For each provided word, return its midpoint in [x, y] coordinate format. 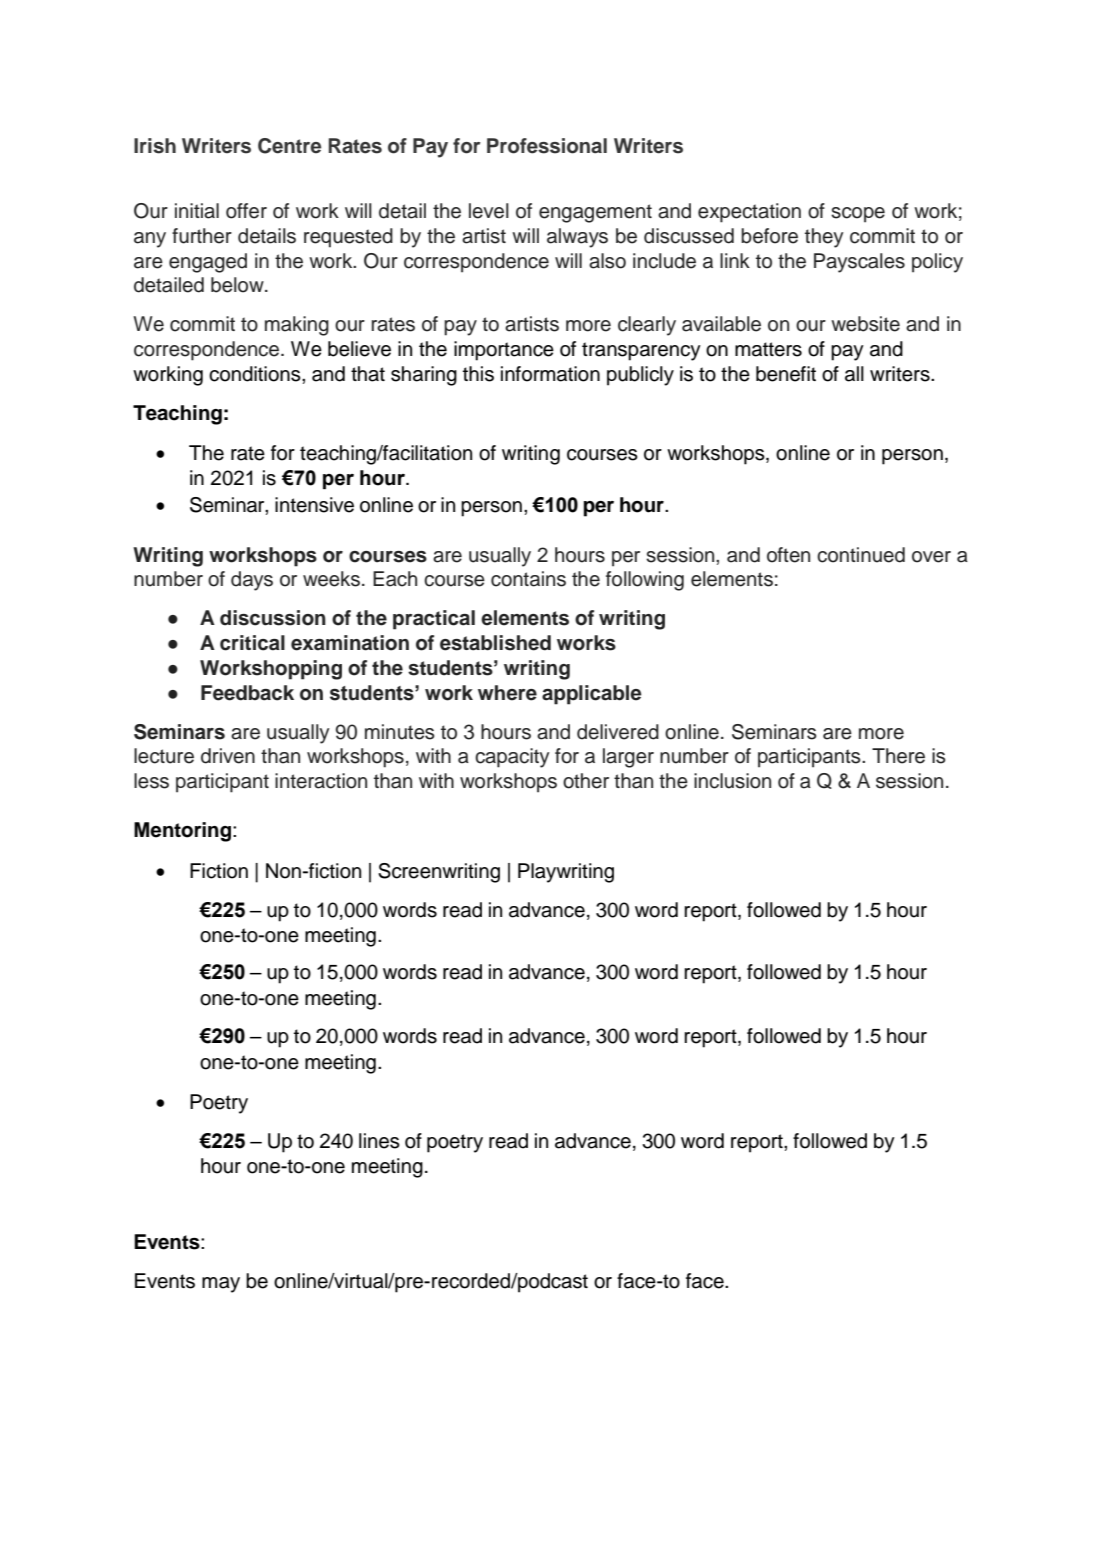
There [898, 756]
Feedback [247, 693]
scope [858, 215]
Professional [547, 146]
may [221, 1285]
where [507, 693]
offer [246, 211]
